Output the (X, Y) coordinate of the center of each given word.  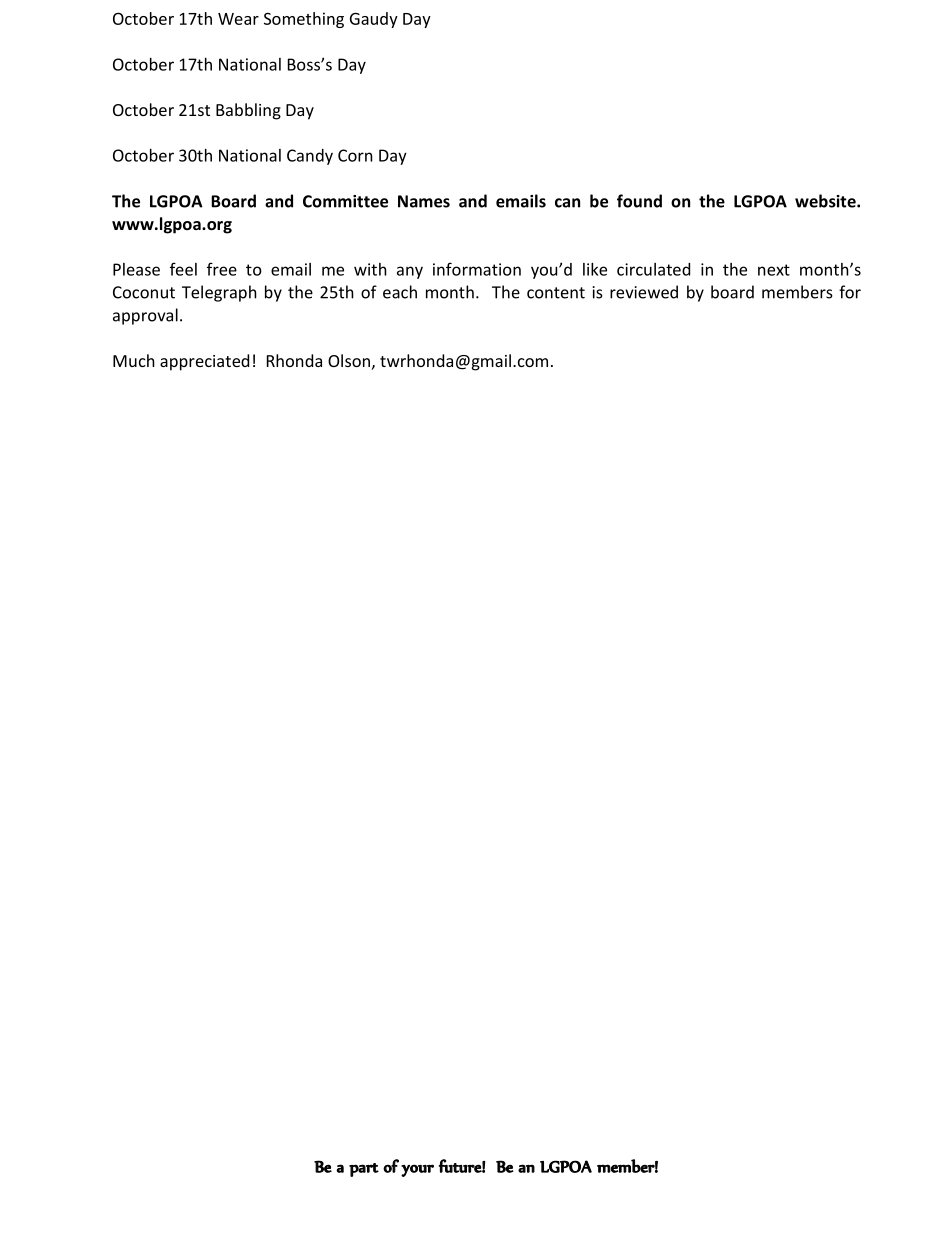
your (417, 1170)
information (477, 269)
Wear (238, 19)
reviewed (644, 292)
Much (134, 360)
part (364, 1170)
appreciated (204, 362)
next (774, 270)
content (556, 293)
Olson (349, 360)
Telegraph (219, 293)
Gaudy (374, 20)
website (826, 201)
